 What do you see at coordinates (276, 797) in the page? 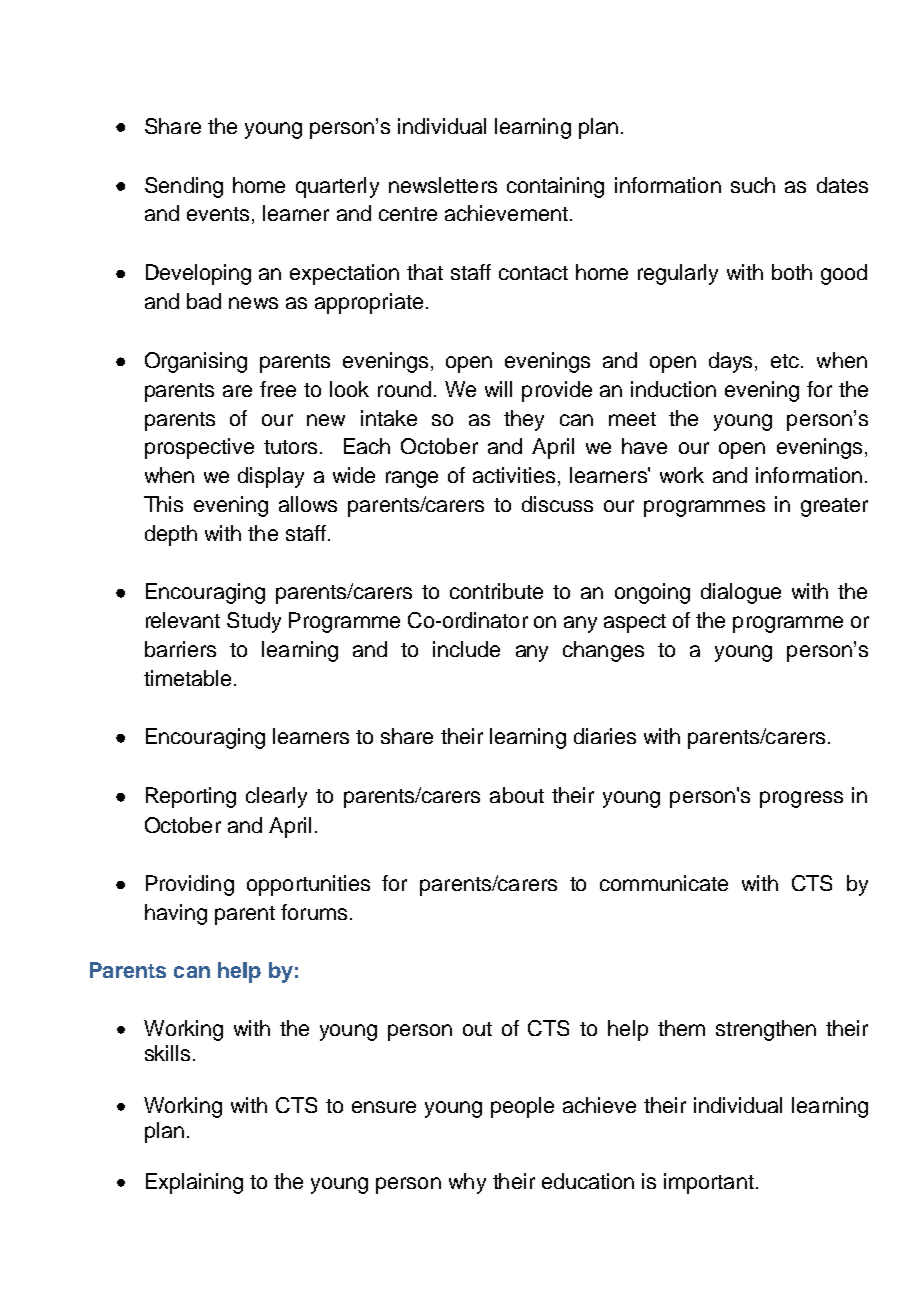
I see `clearly` at bounding box center [276, 797].
